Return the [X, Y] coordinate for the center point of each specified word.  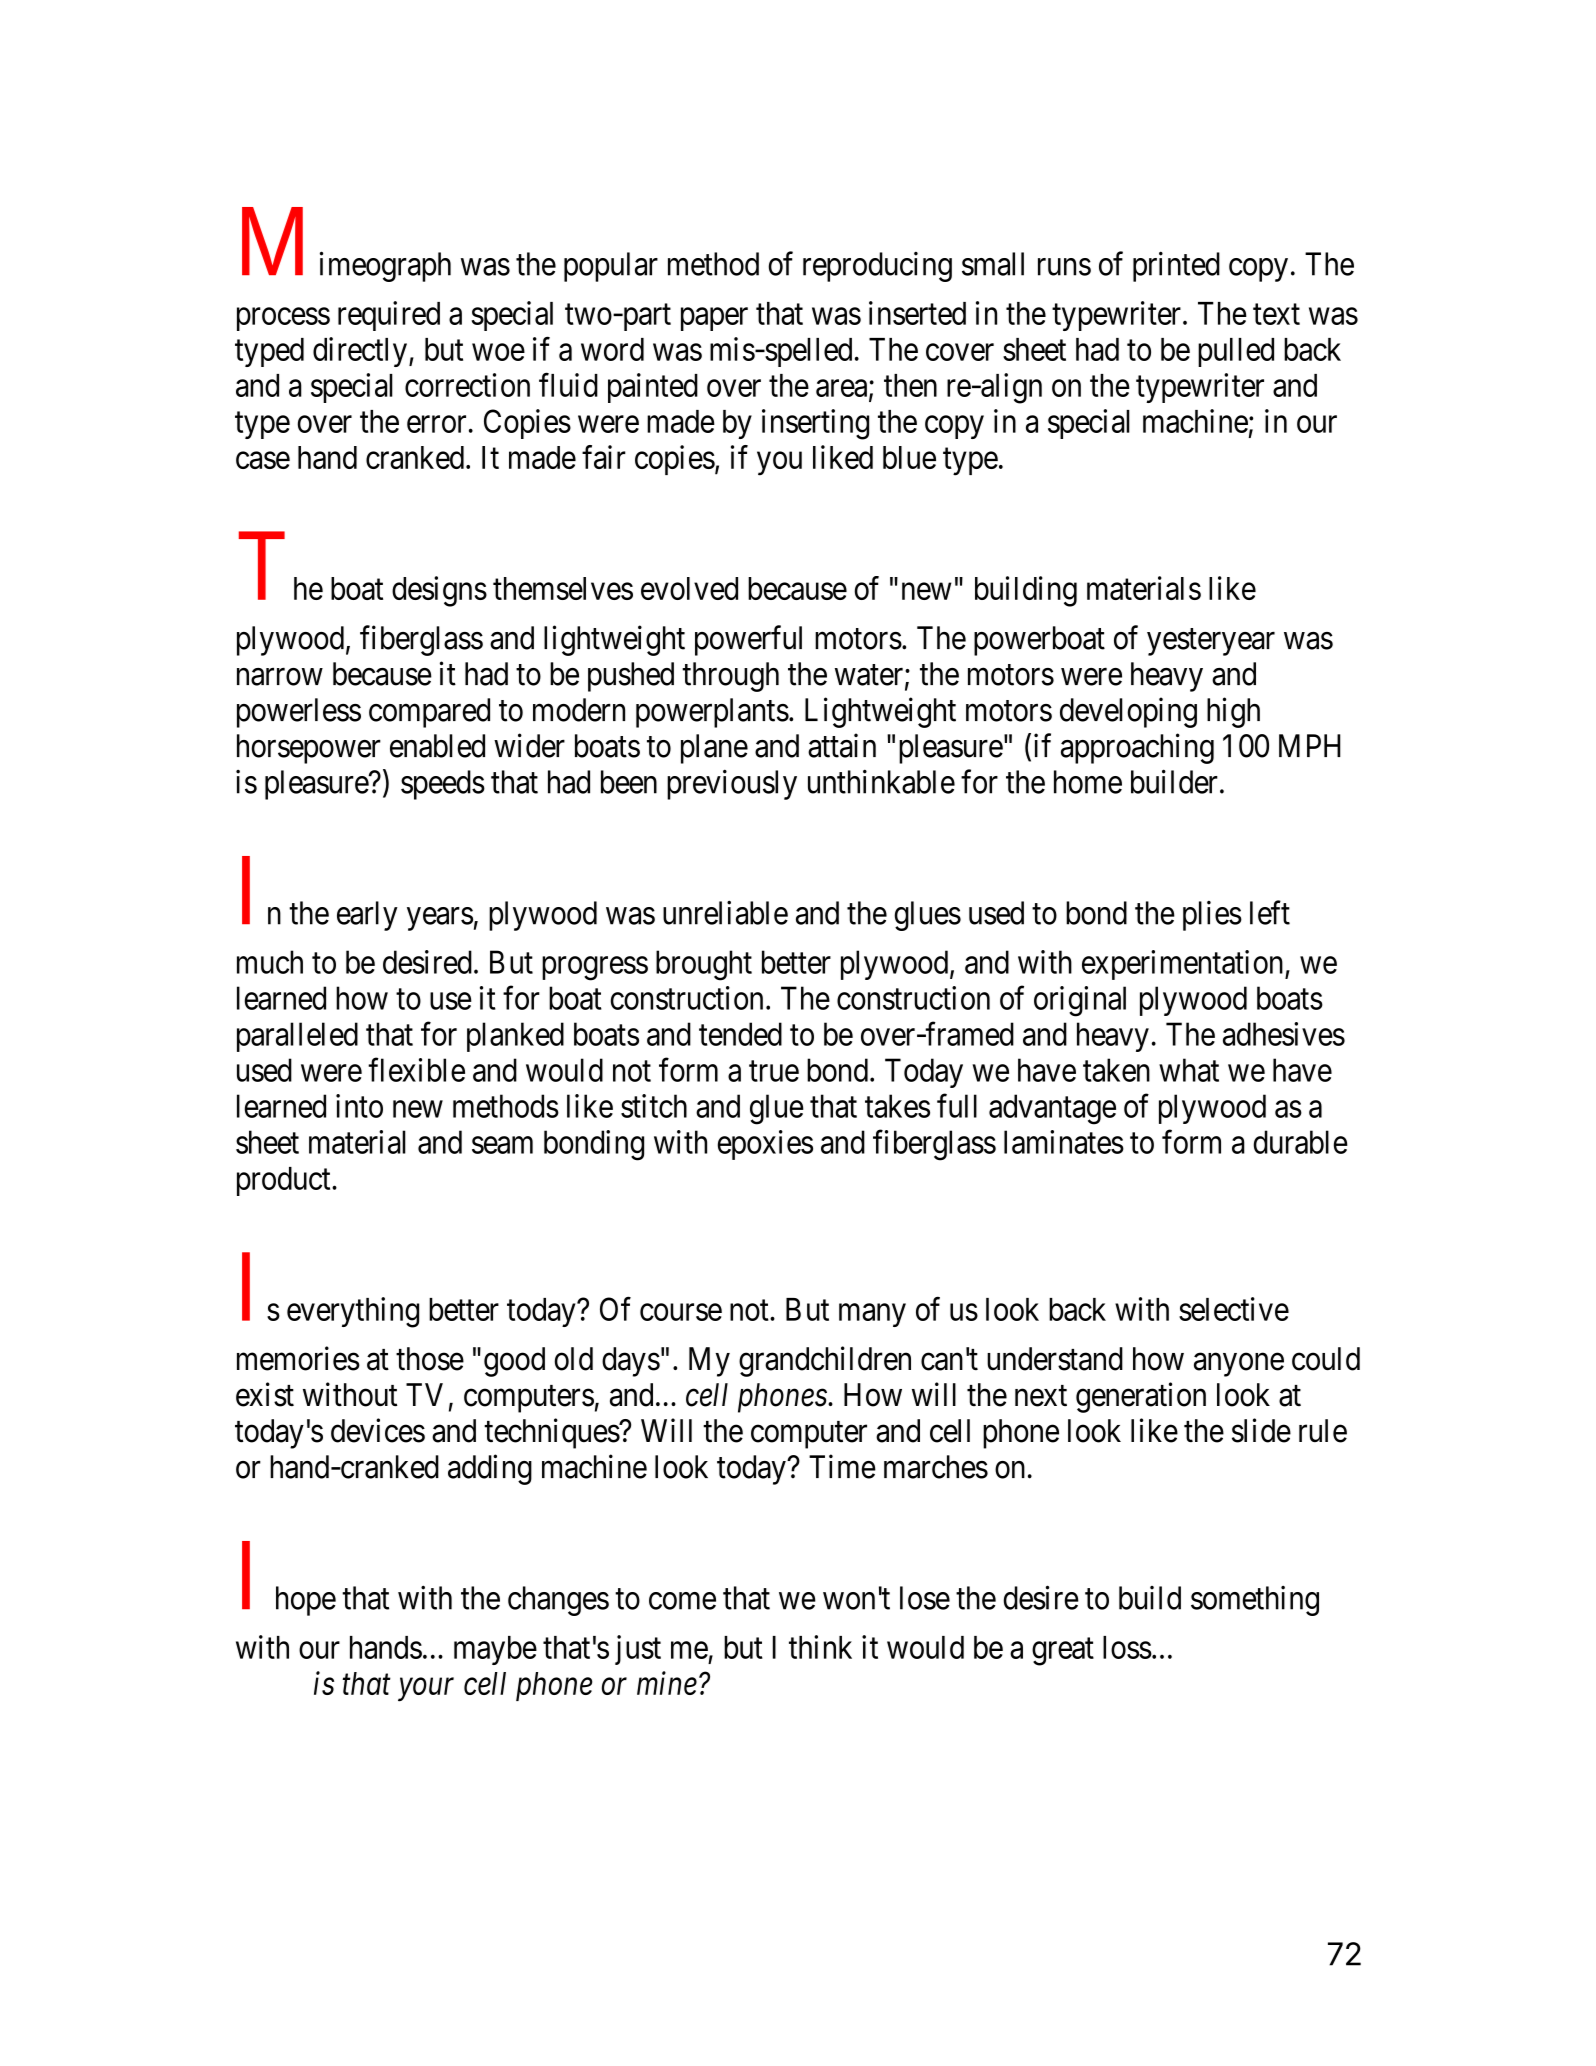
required [389, 316]
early [367, 916]
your [426, 1690]
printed [1176, 266]
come [682, 1601]
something [1255, 1601]
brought [704, 965]
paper [714, 319]
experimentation [1184, 965]
